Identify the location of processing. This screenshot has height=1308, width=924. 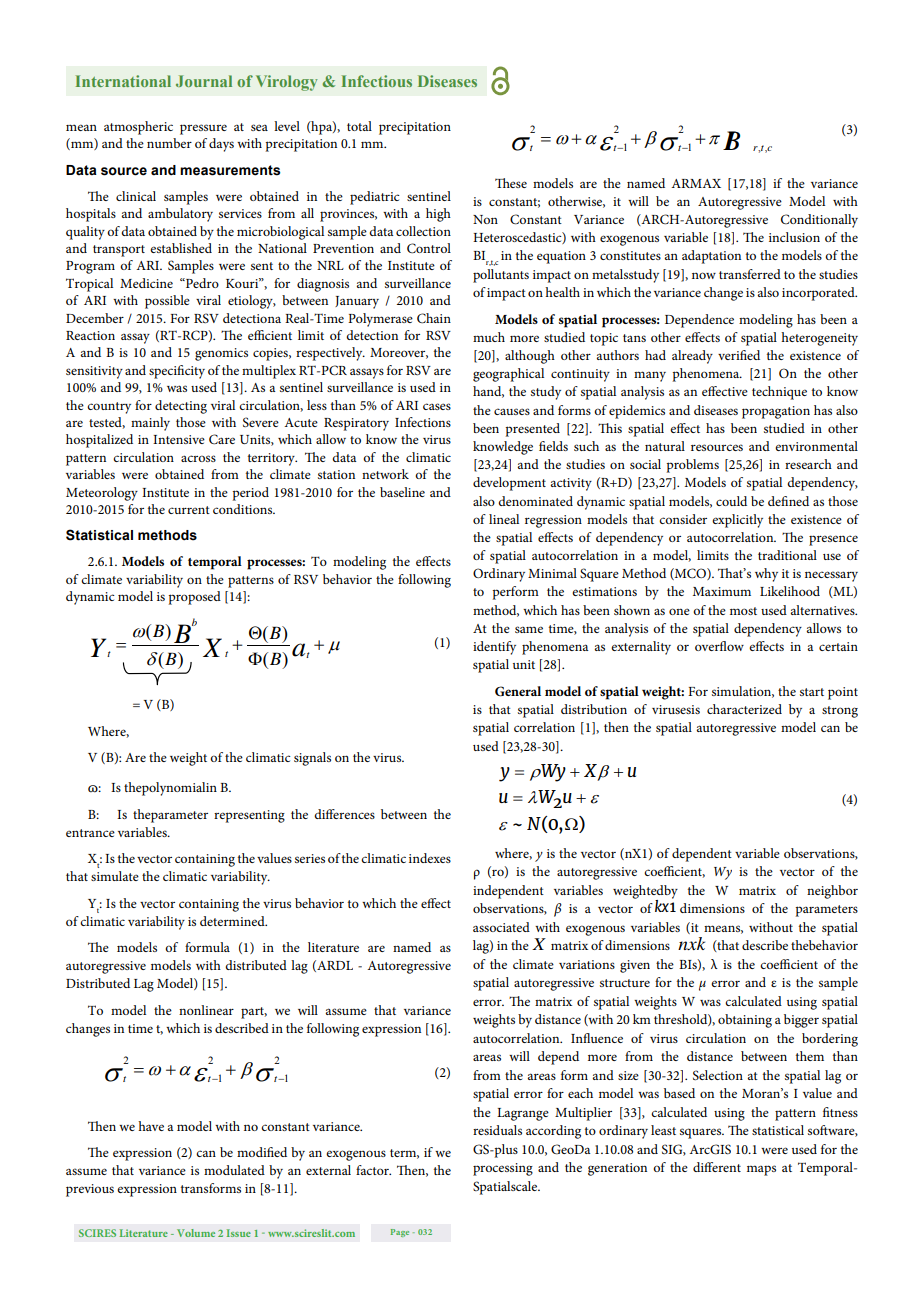
(503, 1169).
